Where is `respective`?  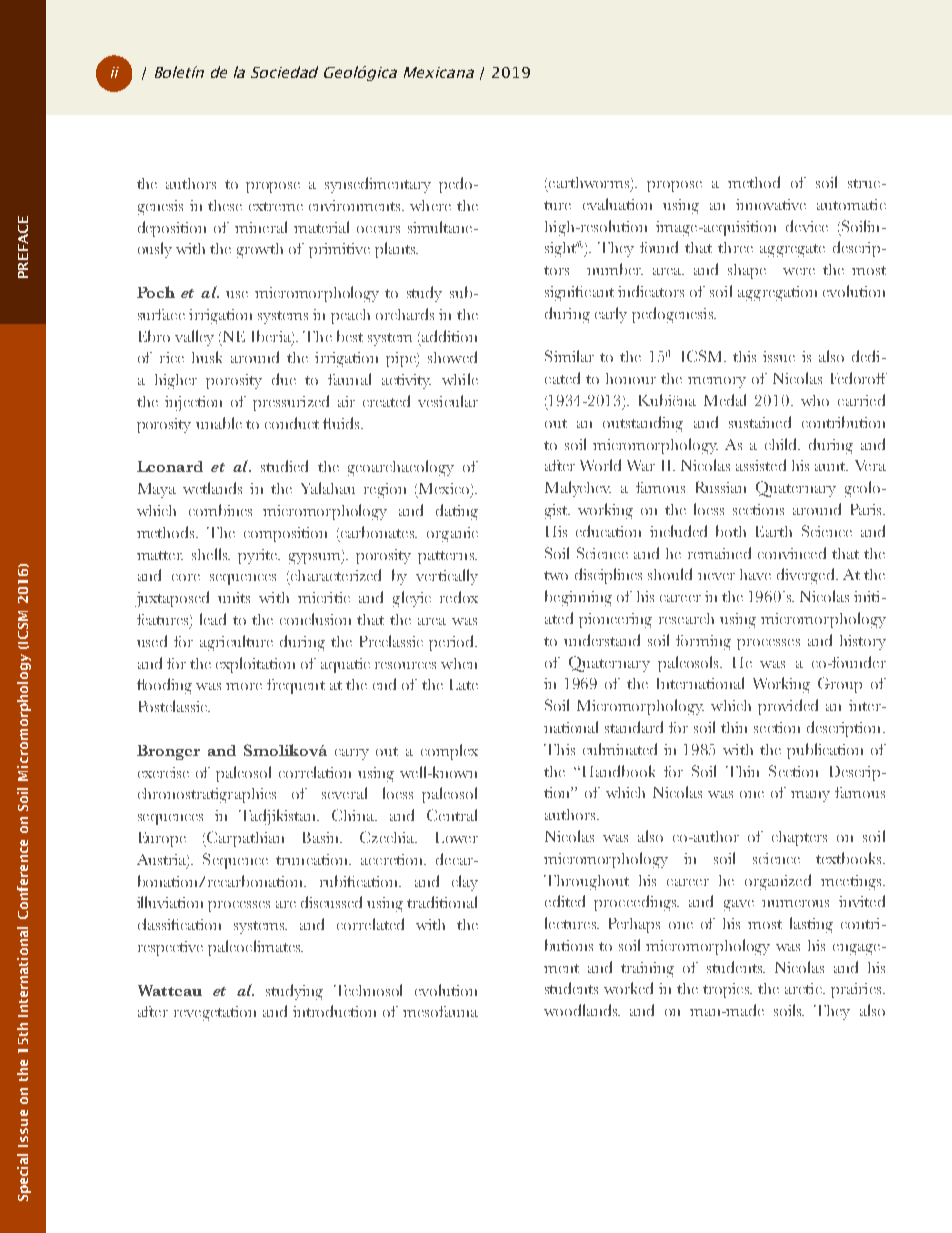 respective is located at coordinates (170, 948).
